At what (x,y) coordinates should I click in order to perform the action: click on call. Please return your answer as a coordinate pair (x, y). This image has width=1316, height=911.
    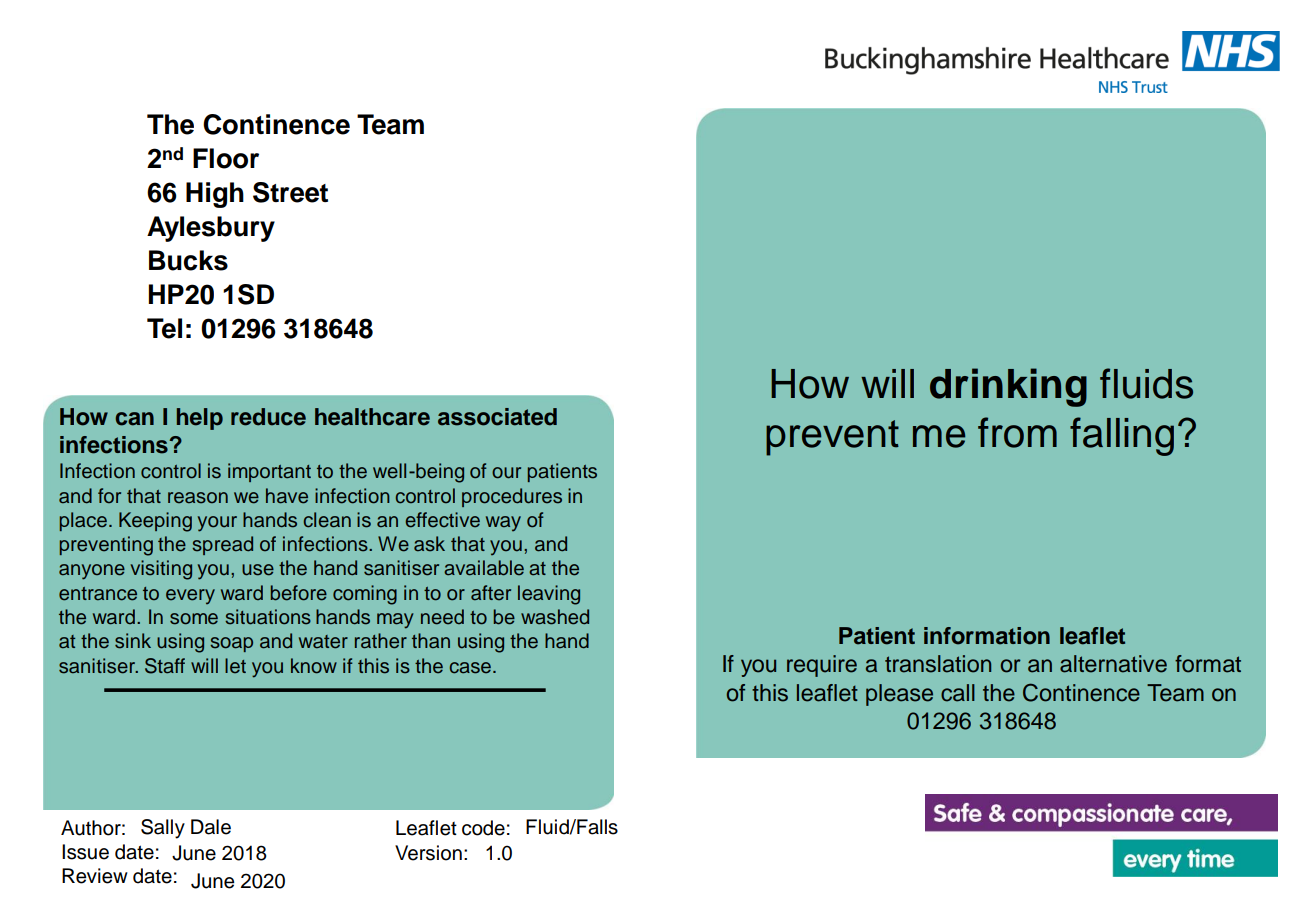
    Looking at the image, I should click on (958, 693).
